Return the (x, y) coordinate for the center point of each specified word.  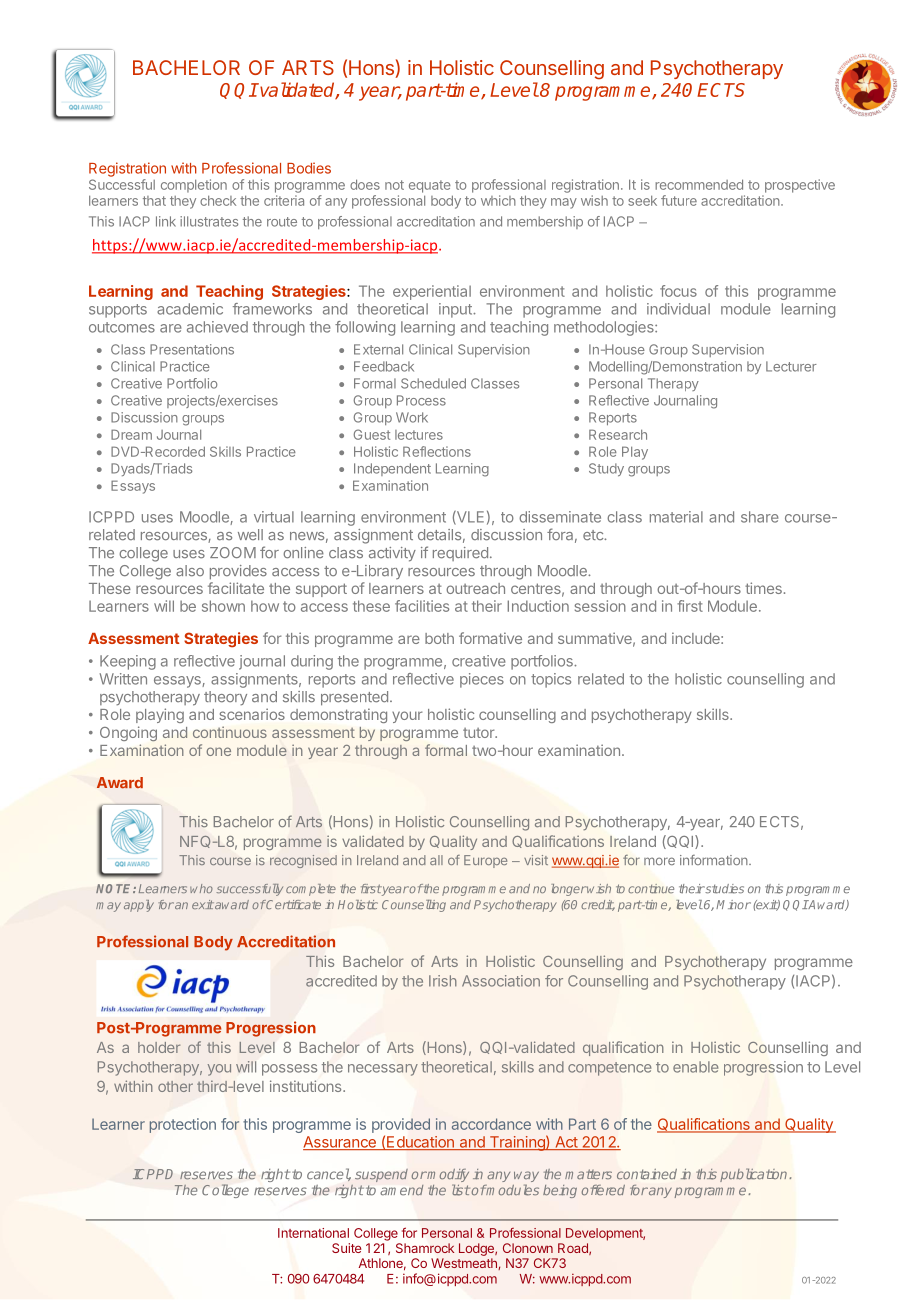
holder (159, 1047)
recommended (699, 184)
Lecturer (791, 366)
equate (430, 186)
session (600, 606)
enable (695, 1067)
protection (182, 1125)
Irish (443, 981)
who (201, 888)
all (436, 860)
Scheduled (433, 383)
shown (223, 606)
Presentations (192, 349)
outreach (475, 588)
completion (194, 186)
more (659, 861)
